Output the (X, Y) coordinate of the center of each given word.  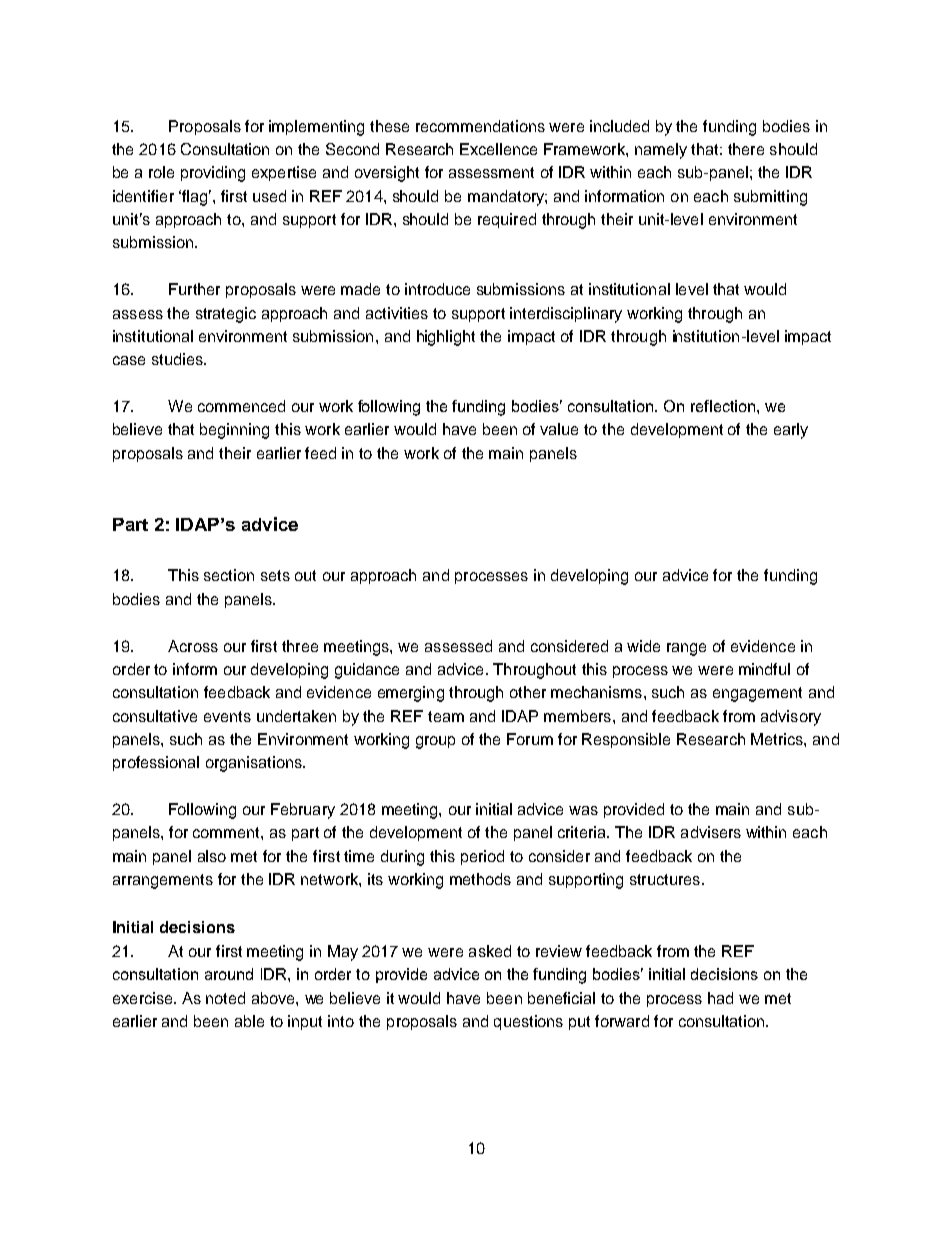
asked (490, 951)
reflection (724, 406)
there (746, 149)
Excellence (498, 149)
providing (213, 174)
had (720, 998)
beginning (234, 431)
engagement (757, 694)
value (559, 429)
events (227, 716)
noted (225, 998)
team (446, 716)
